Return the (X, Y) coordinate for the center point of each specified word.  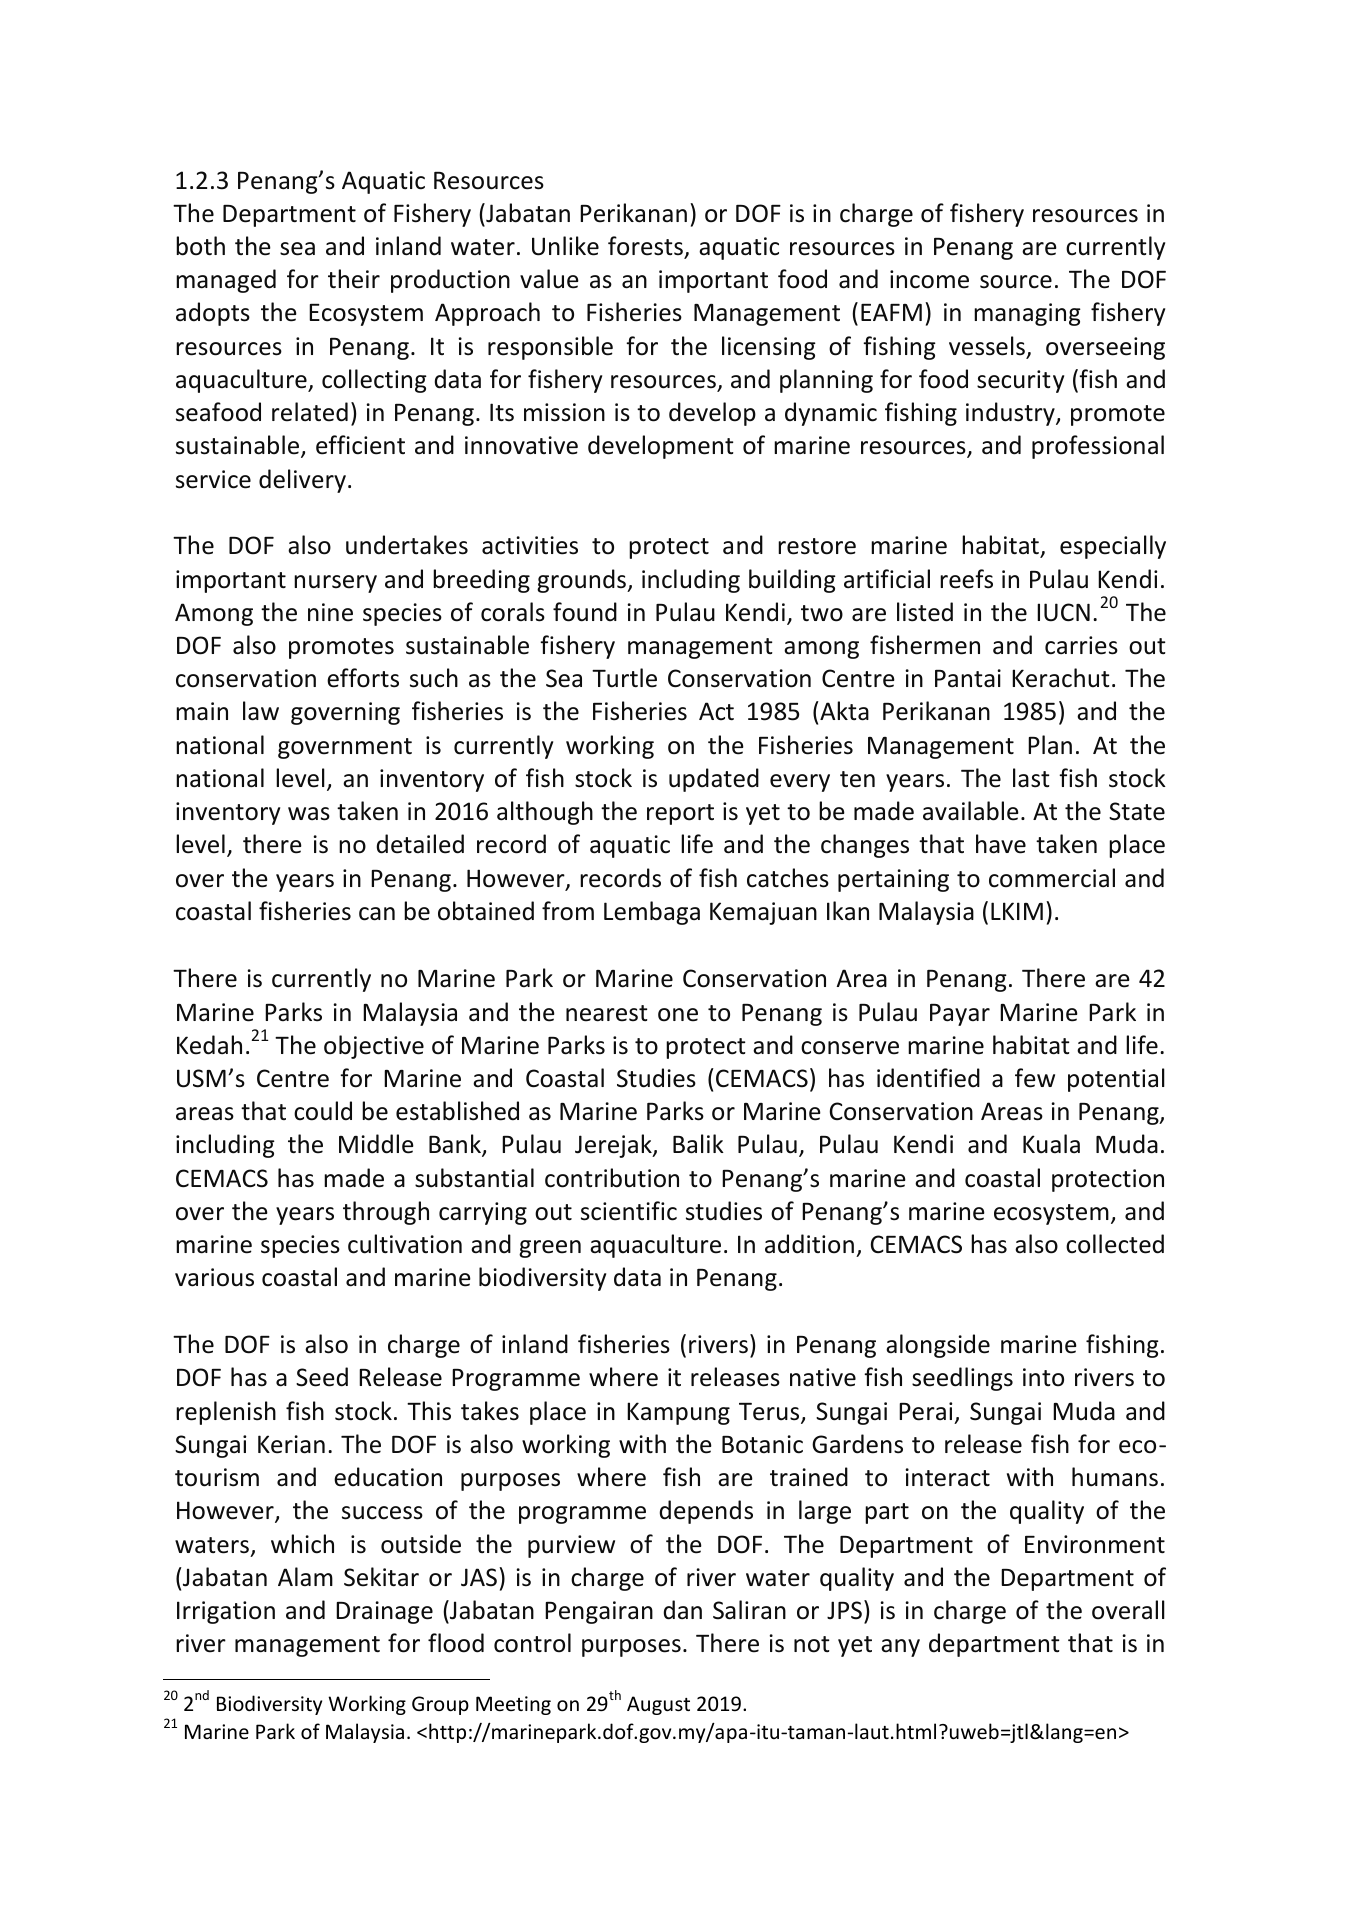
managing (1027, 314)
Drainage (384, 1612)
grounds (583, 581)
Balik (698, 1144)
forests (645, 246)
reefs (966, 579)
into (1043, 1377)
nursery (335, 584)
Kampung (678, 1413)
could (323, 1111)
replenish (226, 1413)
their (354, 279)
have (1001, 844)
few (1035, 1078)
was (309, 814)
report (680, 814)
